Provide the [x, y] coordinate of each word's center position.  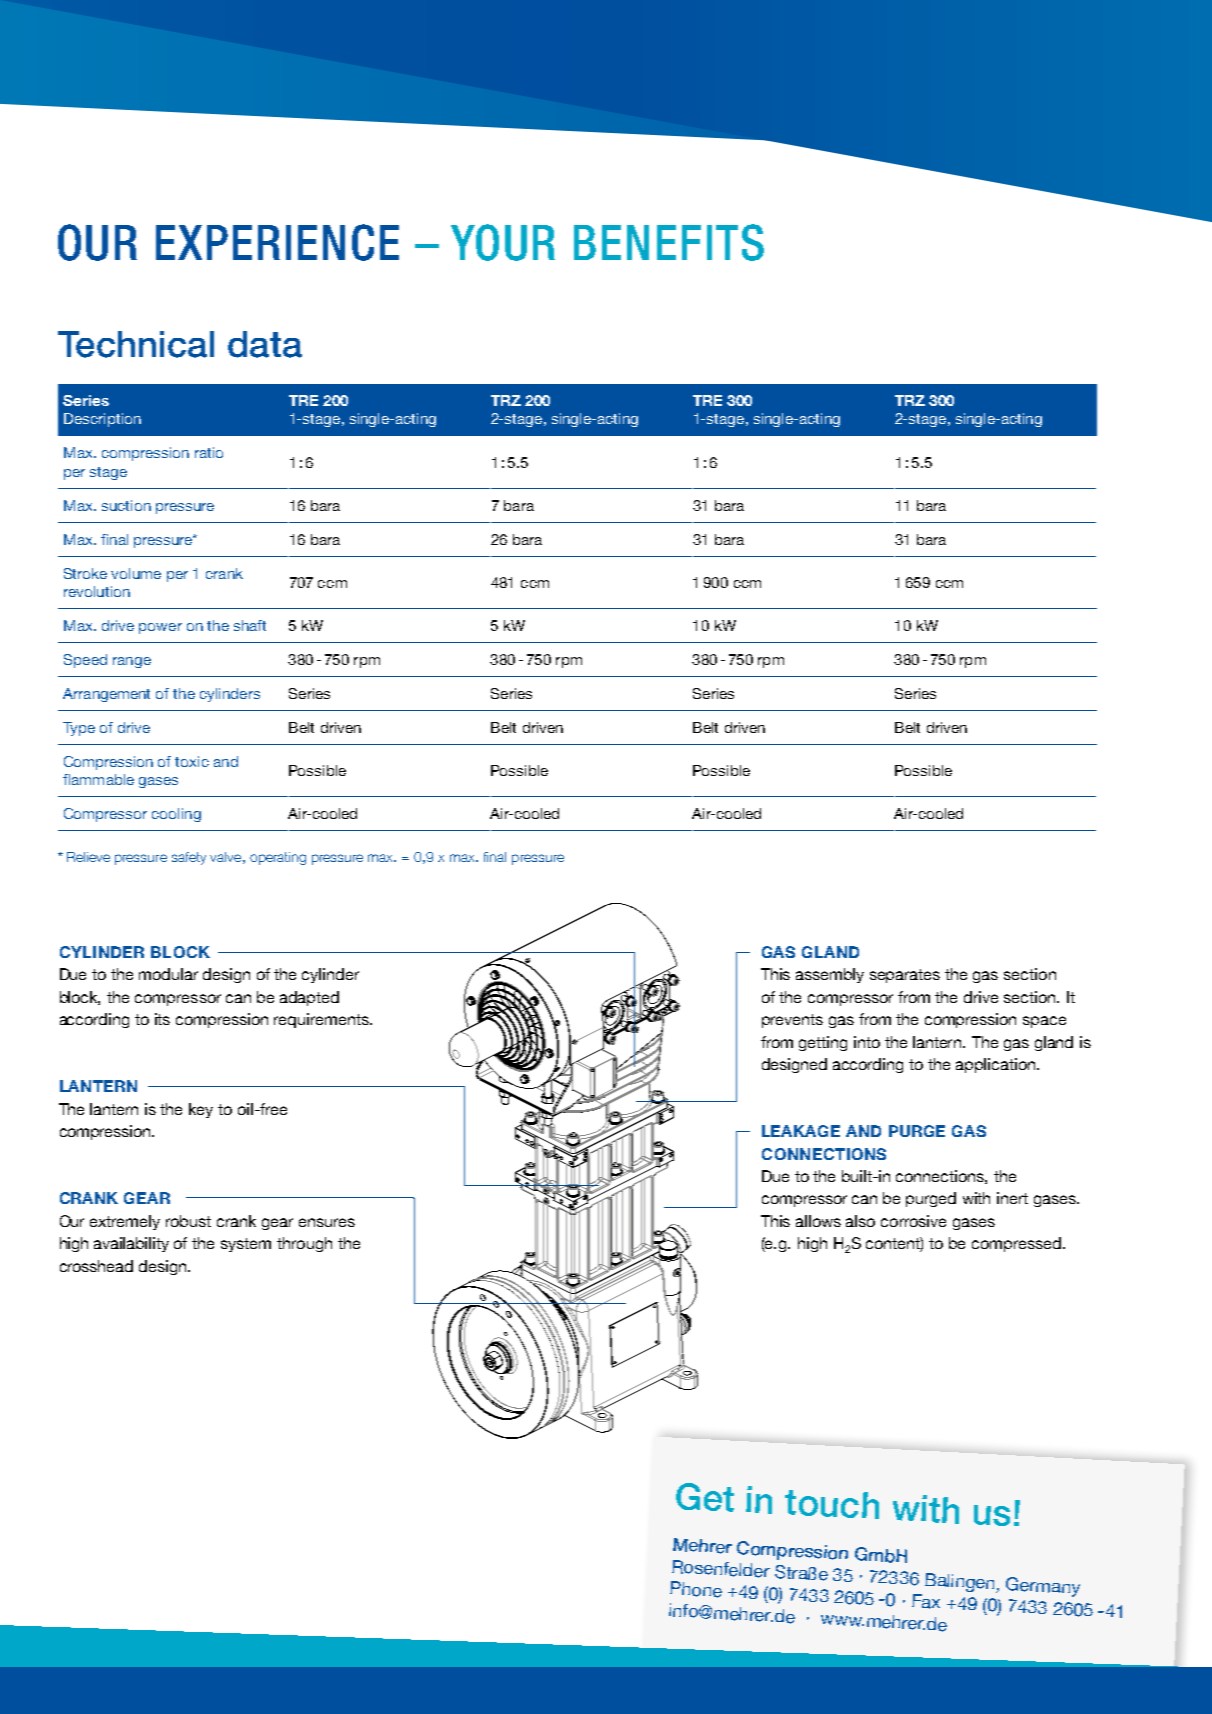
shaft [250, 625]
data [265, 344]
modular [168, 974]
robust [188, 1221]
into [867, 1042]
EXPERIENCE [277, 242]
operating [278, 858]
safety [189, 858]
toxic [192, 761]
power [160, 628]
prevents [792, 1021]
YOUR [503, 242]
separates [905, 976]
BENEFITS [669, 242]
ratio [209, 452]
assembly [830, 975]
